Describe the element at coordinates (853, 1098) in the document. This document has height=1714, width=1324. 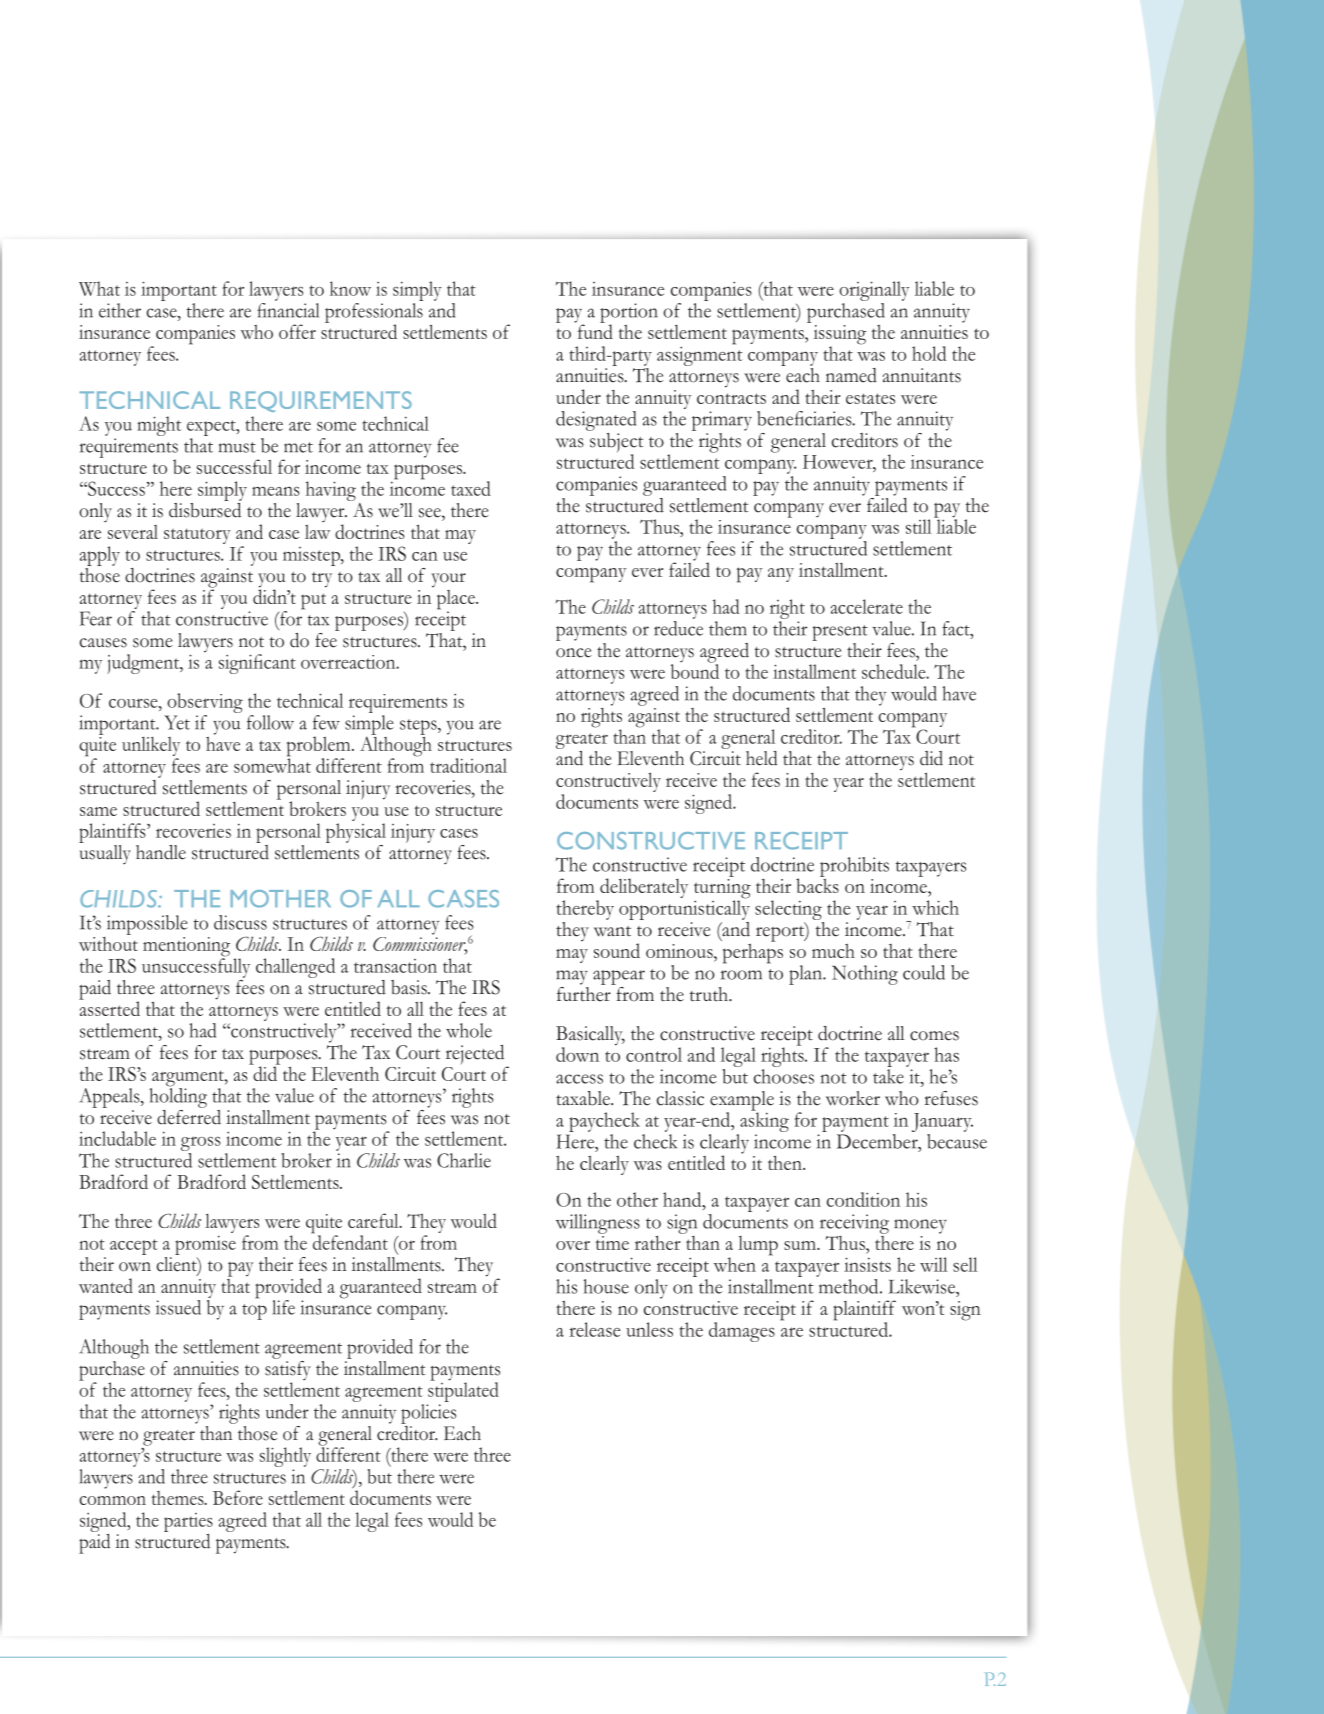
I see `worker` at that location.
